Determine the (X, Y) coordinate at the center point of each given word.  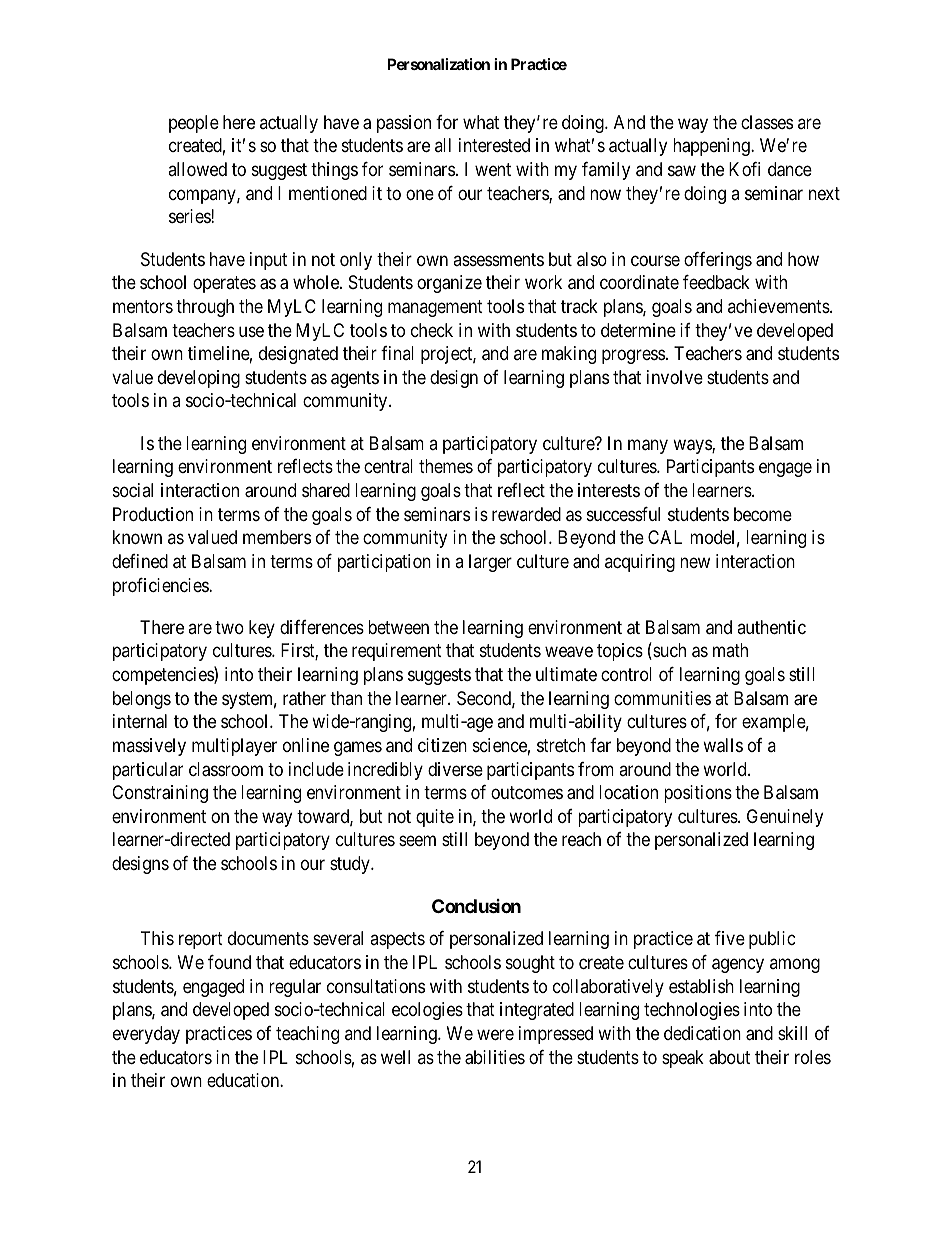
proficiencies (161, 587)
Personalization (438, 64)
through (205, 308)
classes (767, 122)
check (432, 330)
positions (698, 794)
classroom (226, 769)
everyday (146, 1035)
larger (490, 563)
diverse (455, 769)
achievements (779, 306)
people (194, 124)
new (695, 562)
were (495, 1034)
